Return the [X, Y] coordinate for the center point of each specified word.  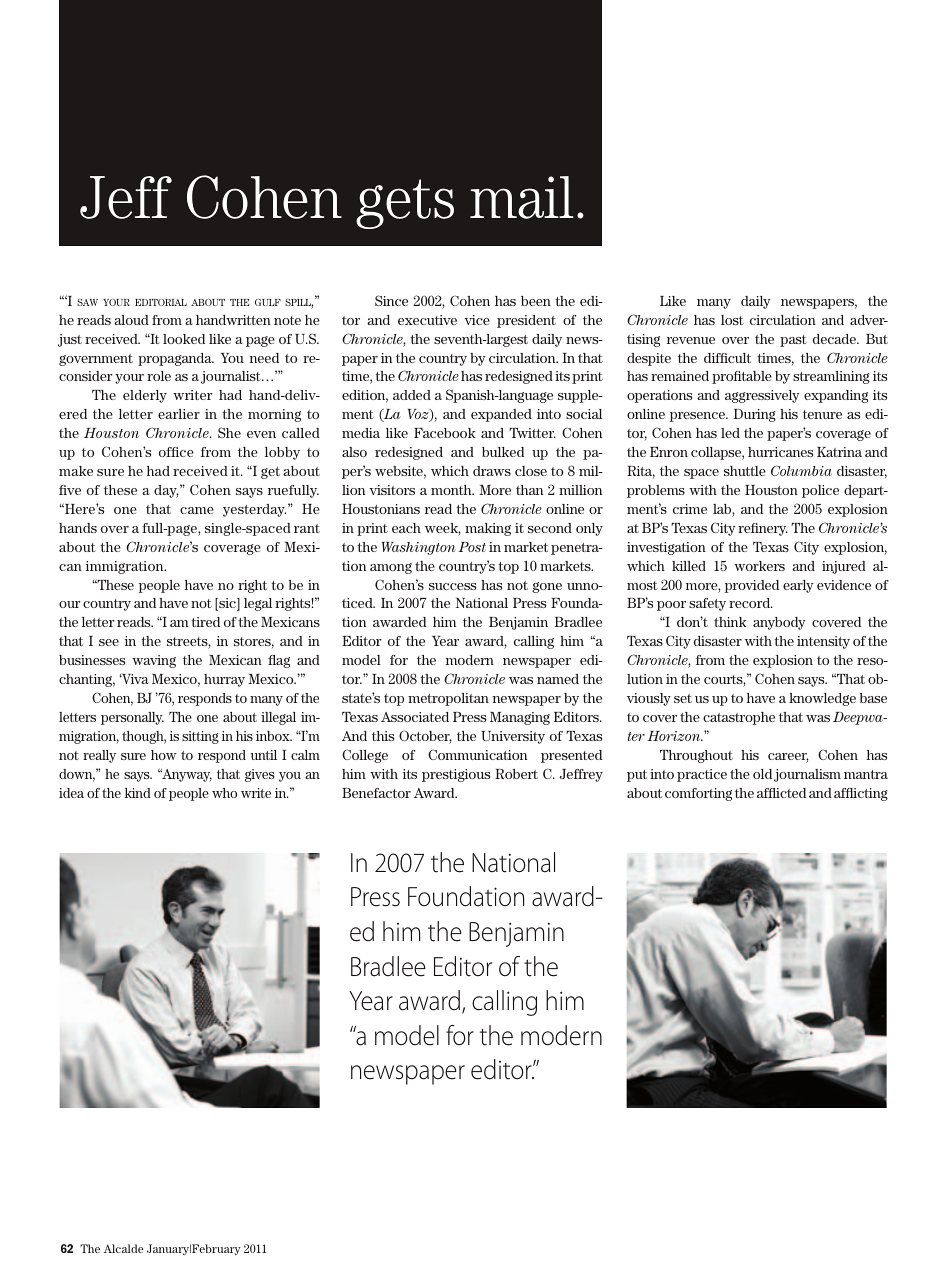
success [453, 586]
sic [227, 604]
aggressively [762, 396]
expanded [501, 415]
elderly [145, 396]
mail [522, 197]
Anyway [186, 775]
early [798, 586]
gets [405, 204]
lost [732, 320]
